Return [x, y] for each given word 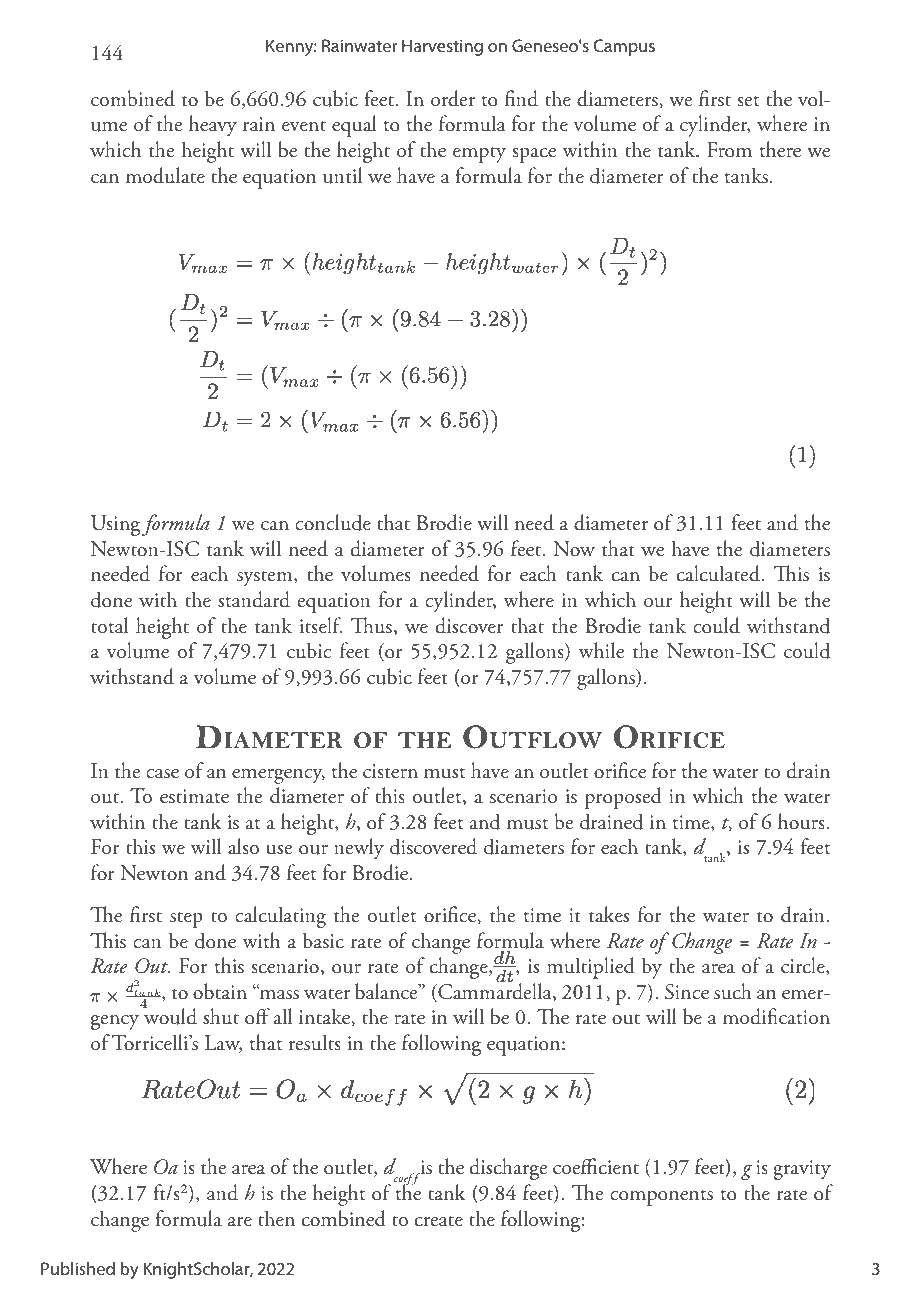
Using [115, 525]
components [661, 1198]
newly [359, 849]
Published [78, 1268]
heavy [213, 126]
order [453, 98]
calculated [719, 573]
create [439, 1221]
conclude [333, 522]
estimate [194, 796]
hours [802, 821]
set [748, 101]
